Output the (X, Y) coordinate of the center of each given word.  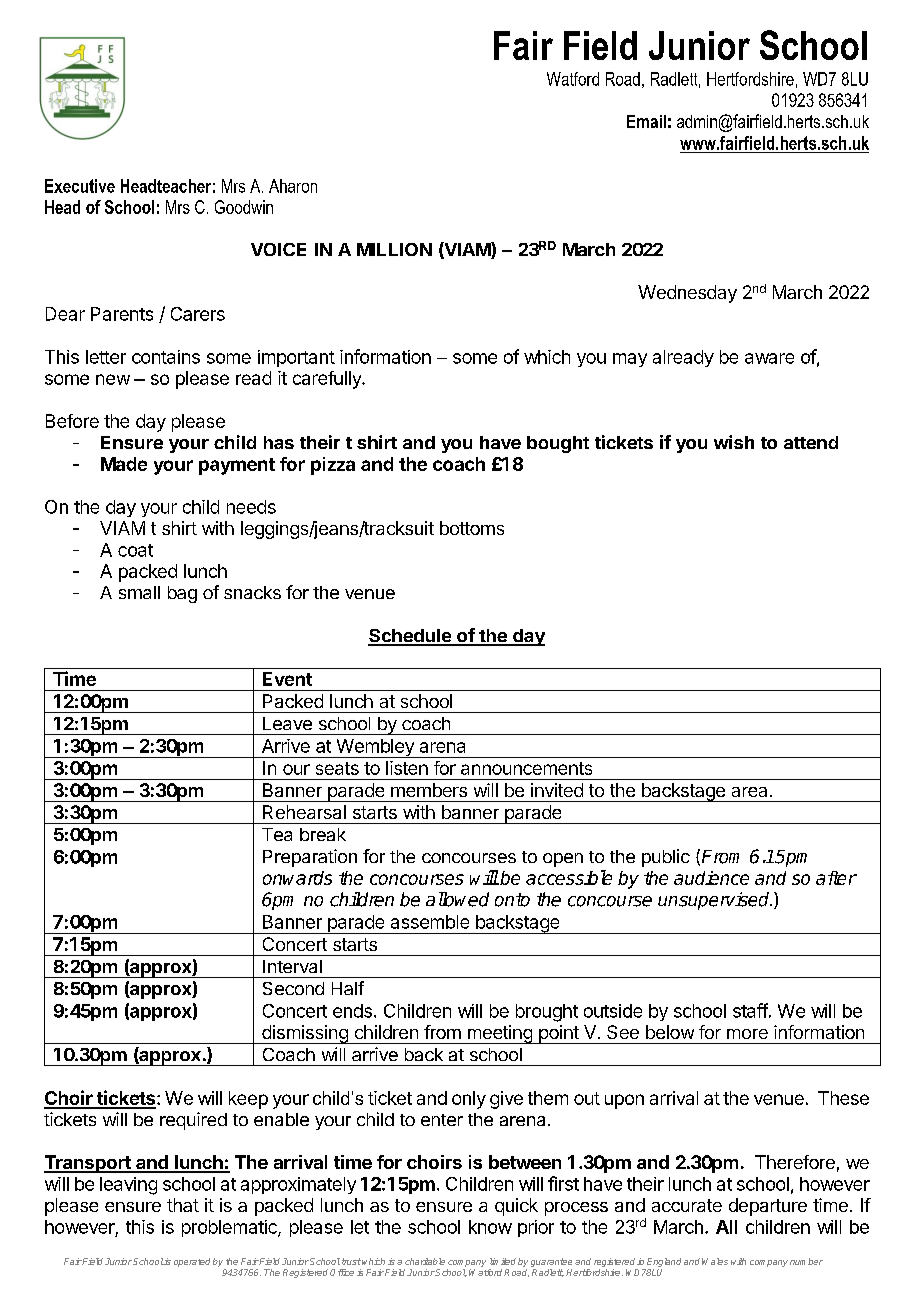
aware (769, 358)
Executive (80, 186)
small (139, 592)
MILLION (394, 249)
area (749, 792)
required (193, 1121)
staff (750, 1010)
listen (407, 768)
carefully (328, 380)
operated (192, 1262)
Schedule (410, 637)
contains (166, 357)
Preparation (310, 858)
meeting (499, 1034)
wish (734, 442)
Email (646, 121)
